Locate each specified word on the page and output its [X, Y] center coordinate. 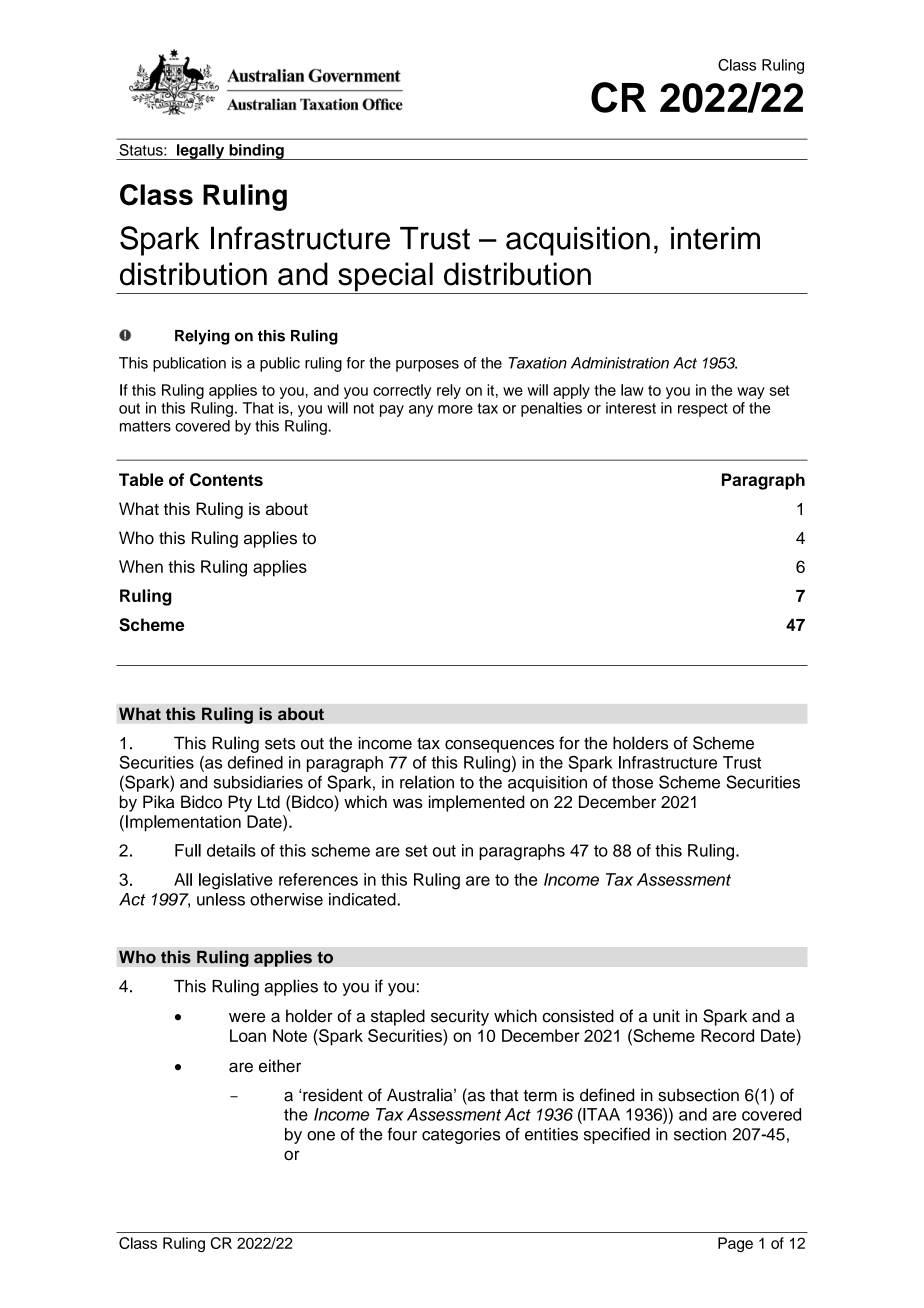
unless [221, 899]
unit [666, 1016]
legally [200, 152]
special [385, 278]
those [632, 782]
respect [703, 410]
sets [280, 744]
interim [715, 238]
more [455, 409]
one [321, 1136]
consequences [499, 746]
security [460, 1017]
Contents [226, 479]
